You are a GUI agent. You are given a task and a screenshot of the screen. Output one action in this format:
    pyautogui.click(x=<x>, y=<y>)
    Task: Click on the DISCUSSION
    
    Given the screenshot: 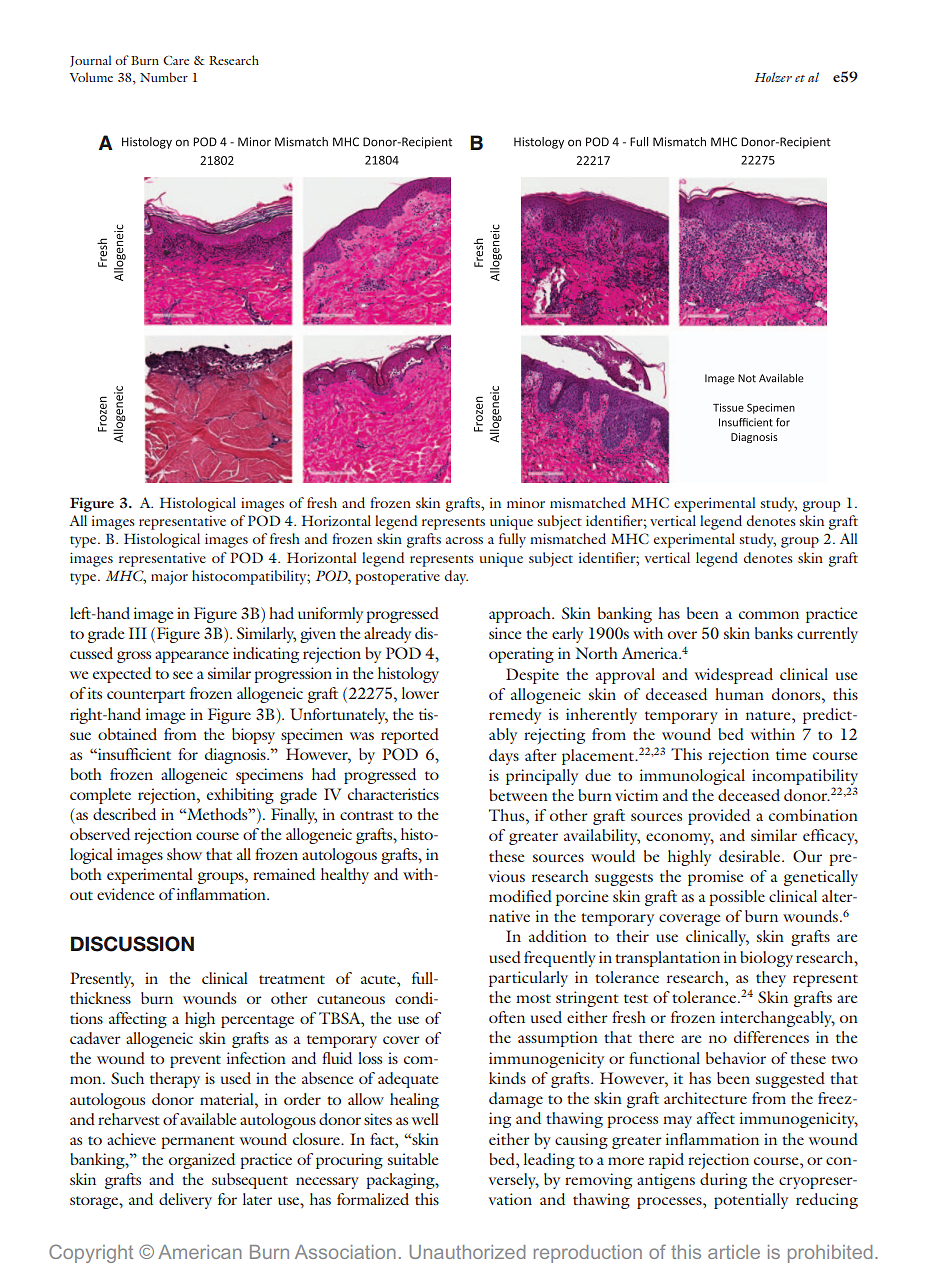 What is the action you would take?
    pyautogui.click(x=132, y=944)
